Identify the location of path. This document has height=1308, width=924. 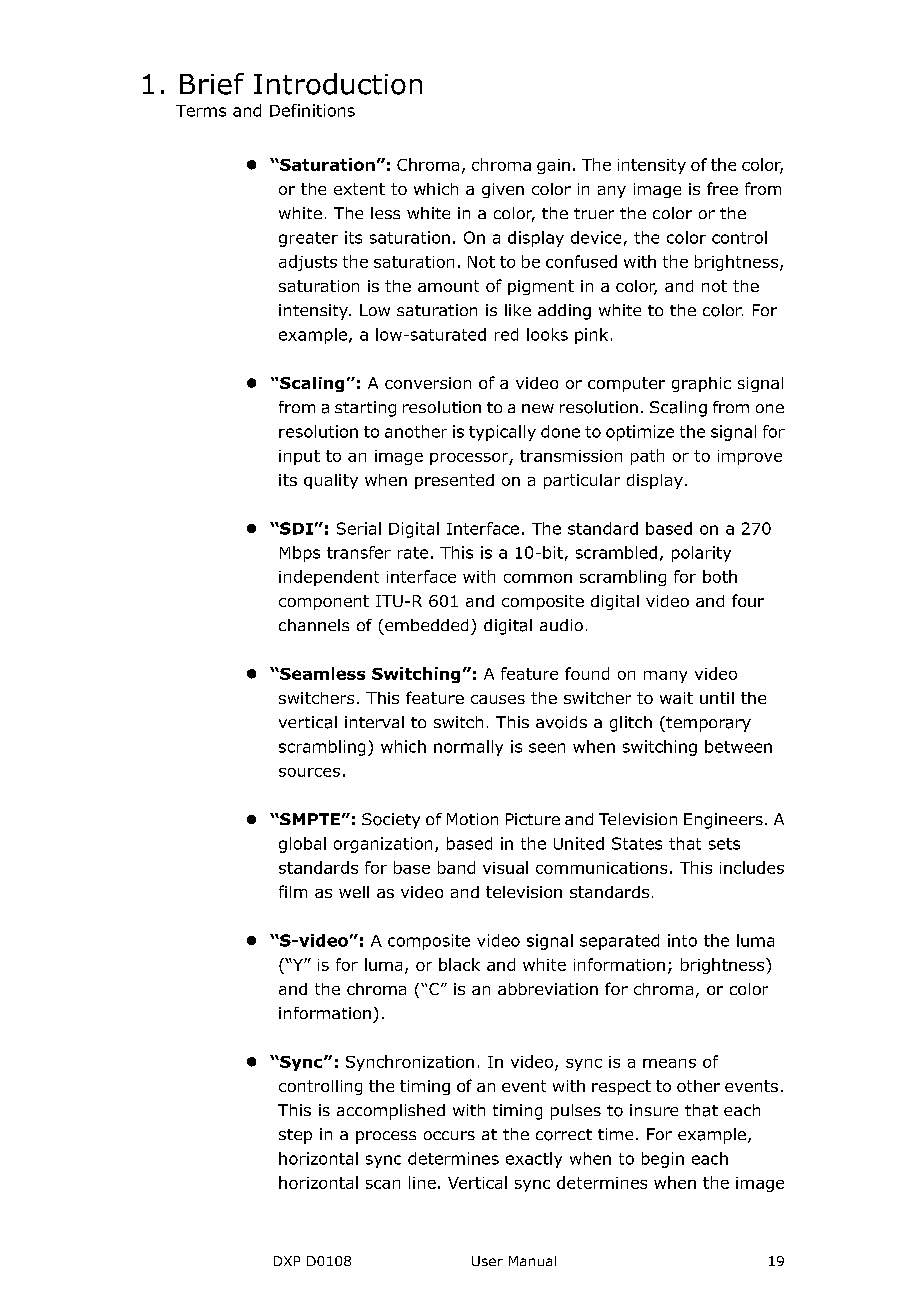
(647, 457).
